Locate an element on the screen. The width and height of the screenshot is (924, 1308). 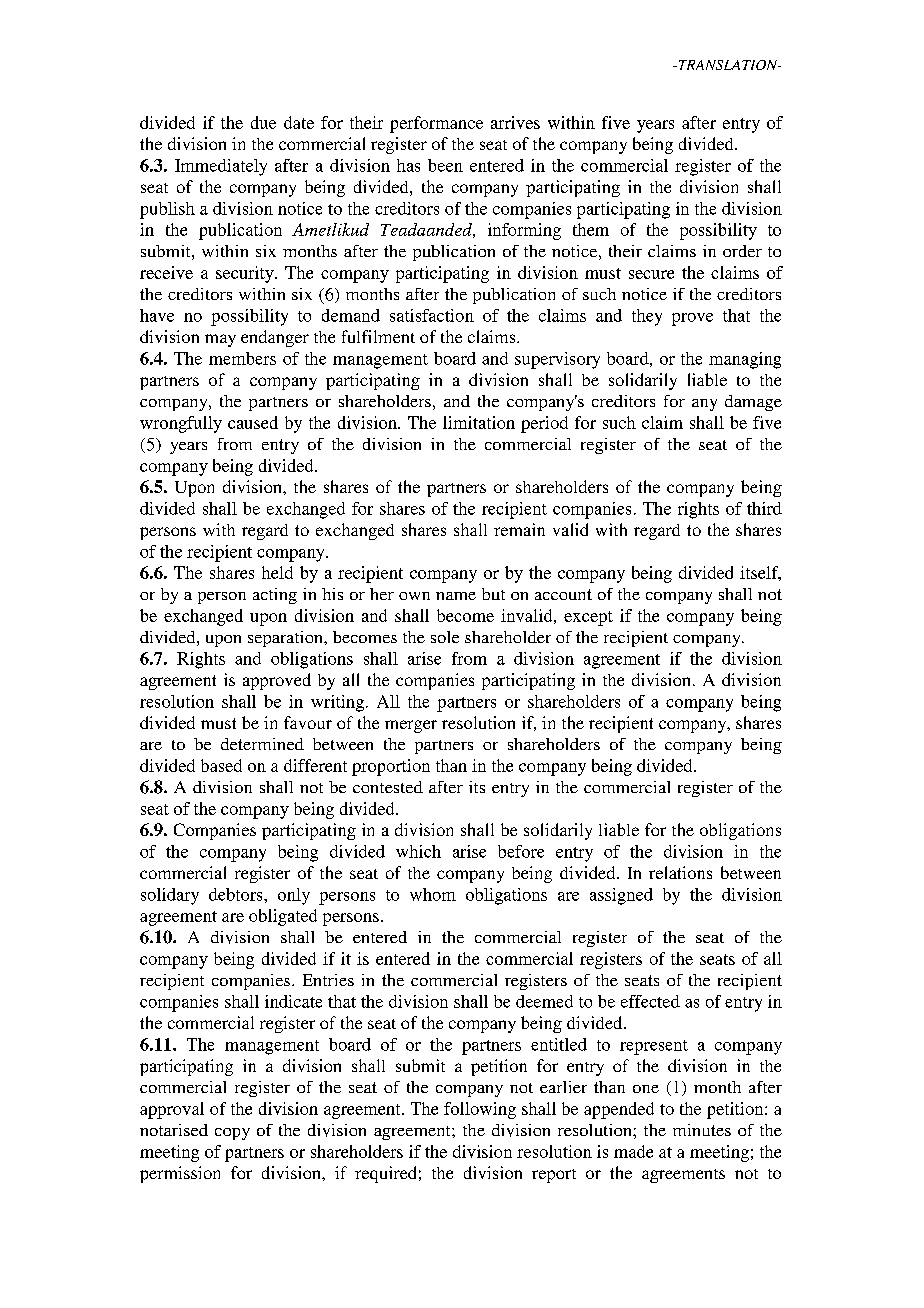
limitation is located at coordinates (479, 422).
